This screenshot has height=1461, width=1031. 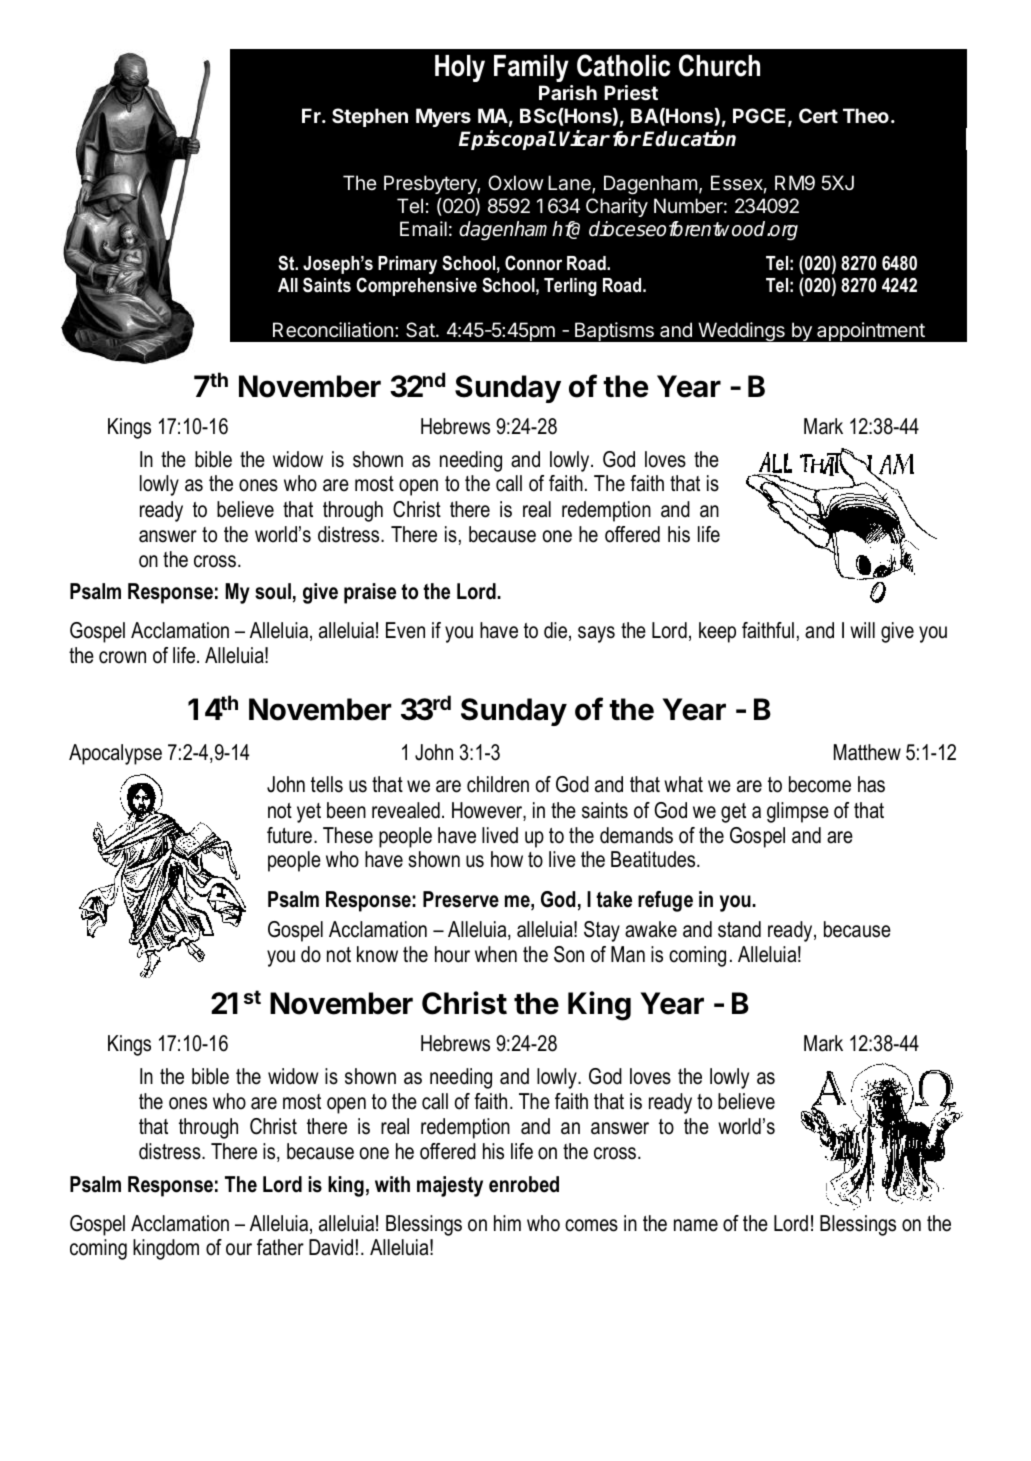 What do you see at coordinates (280, 1247) in the screenshot?
I see `father` at bounding box center [280, 1247].
